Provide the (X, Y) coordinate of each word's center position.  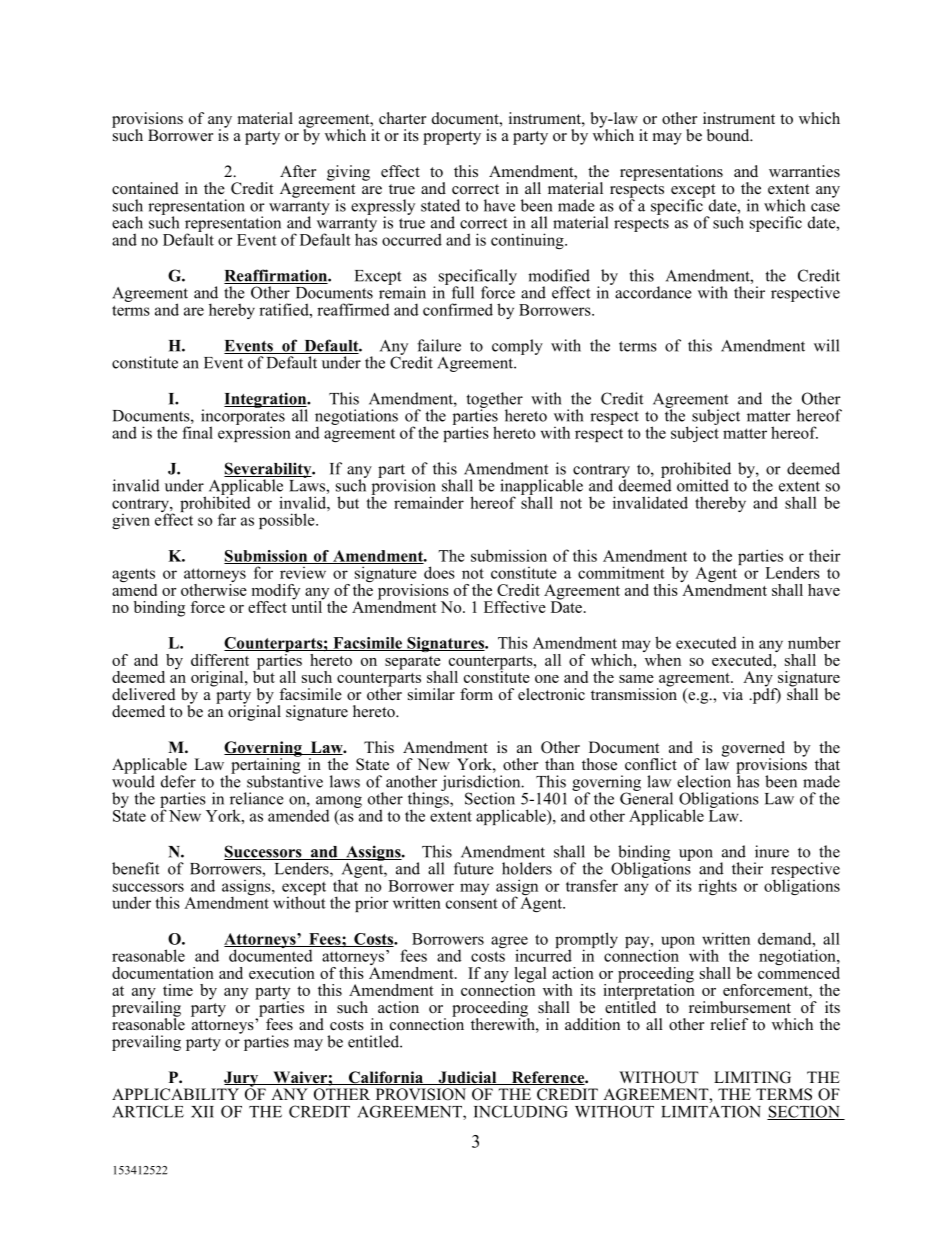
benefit (135, 868)
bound (729, 135)
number (814, 642)
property (452, 138)
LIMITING (752, 1077)
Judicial (467, 1078)
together (495, 401)
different (220, 660)
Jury (241, 1080)
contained (145, 188)
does (439, 572)
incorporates (243, 417)
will (826, 345)
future (474, 868)
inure (772, 851)
